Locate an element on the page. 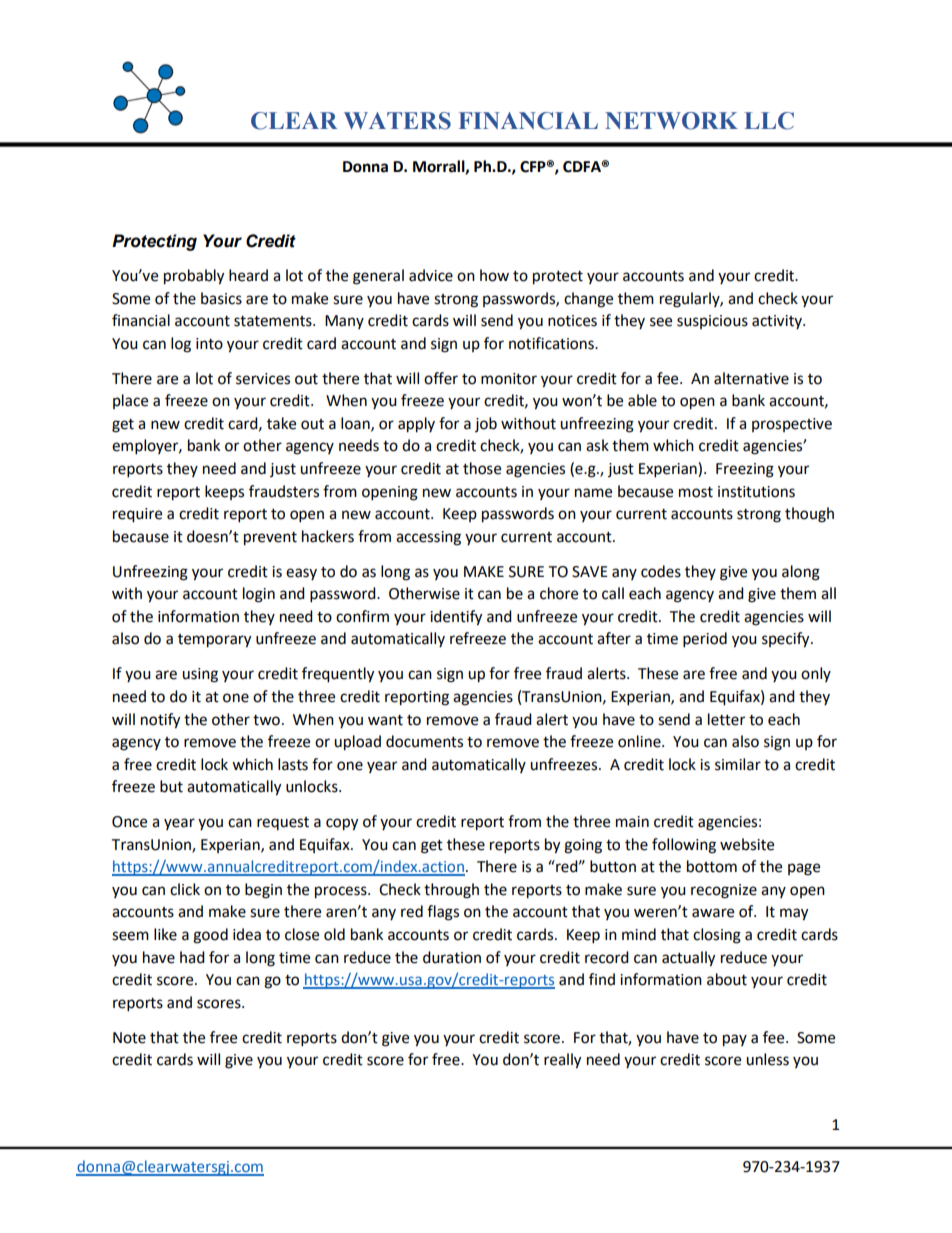  period is located at coordinates (705, 640).
